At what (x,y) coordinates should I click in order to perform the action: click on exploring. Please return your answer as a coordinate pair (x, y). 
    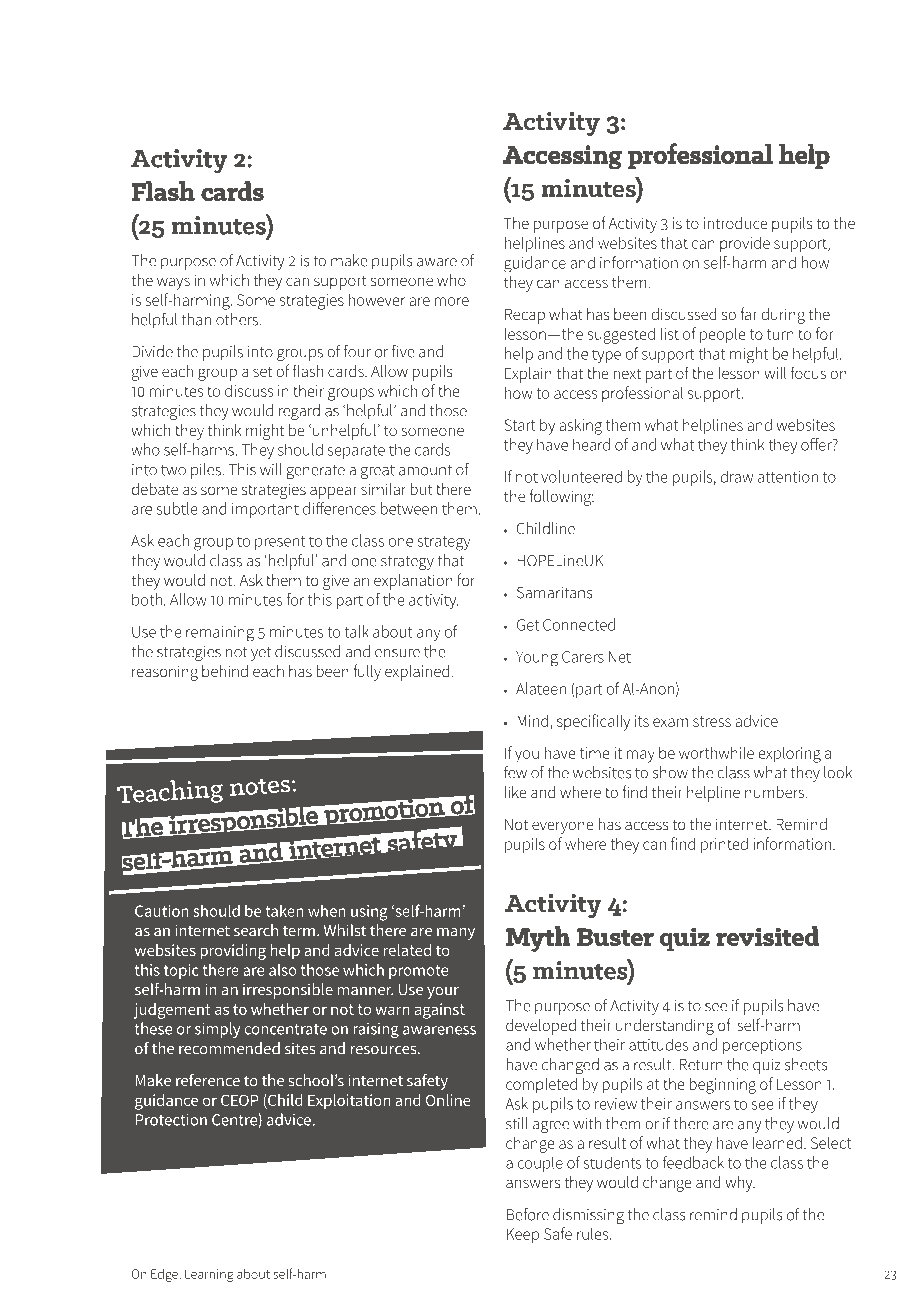
    Looking at the image, I should click on (789, 754).
